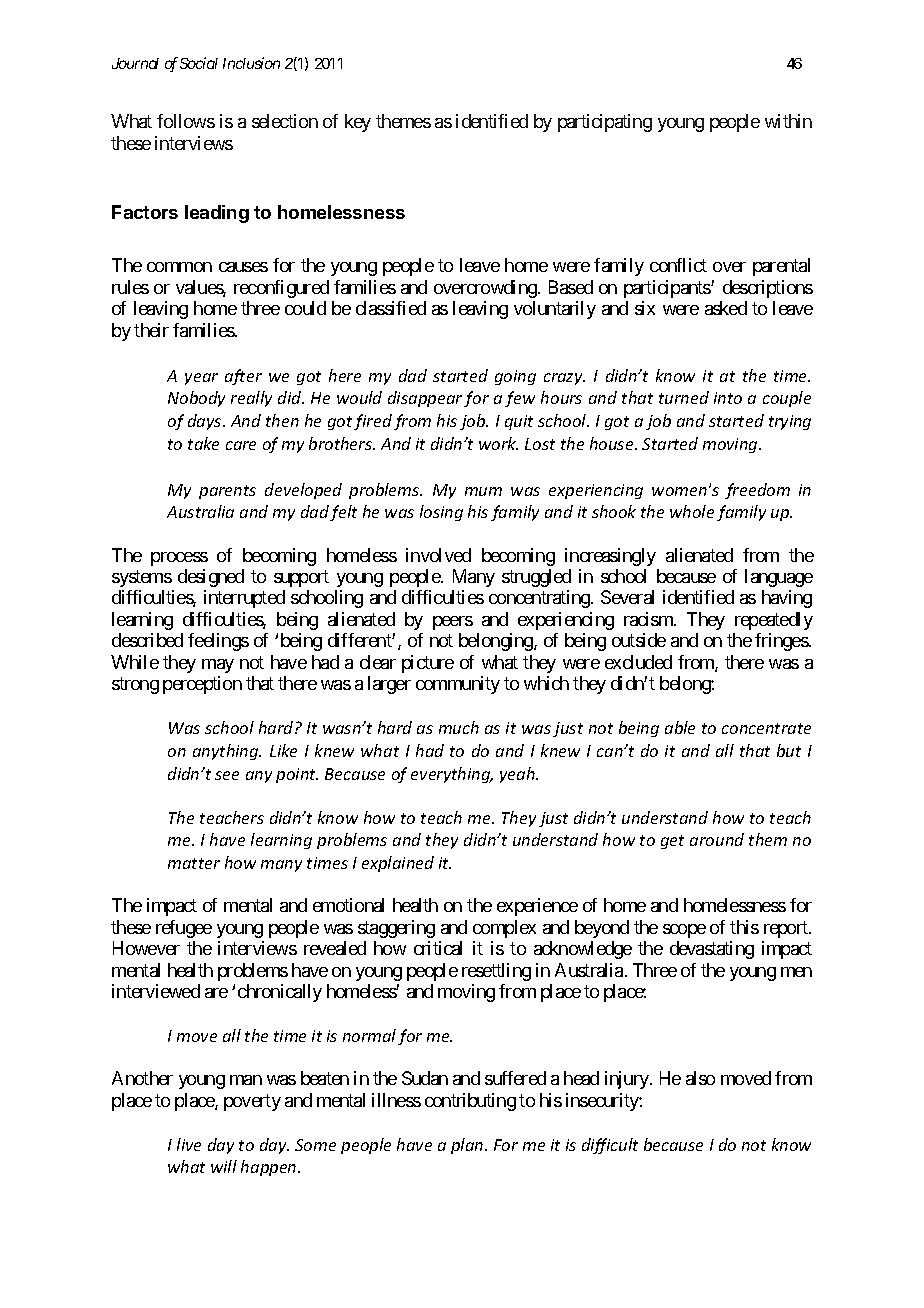 Image resolution: width=924 pixels, height=1308 pixels. What do you see at coordinates (468, 1146) in the page?
I see `plan` at bounding box center [468, 1146].
